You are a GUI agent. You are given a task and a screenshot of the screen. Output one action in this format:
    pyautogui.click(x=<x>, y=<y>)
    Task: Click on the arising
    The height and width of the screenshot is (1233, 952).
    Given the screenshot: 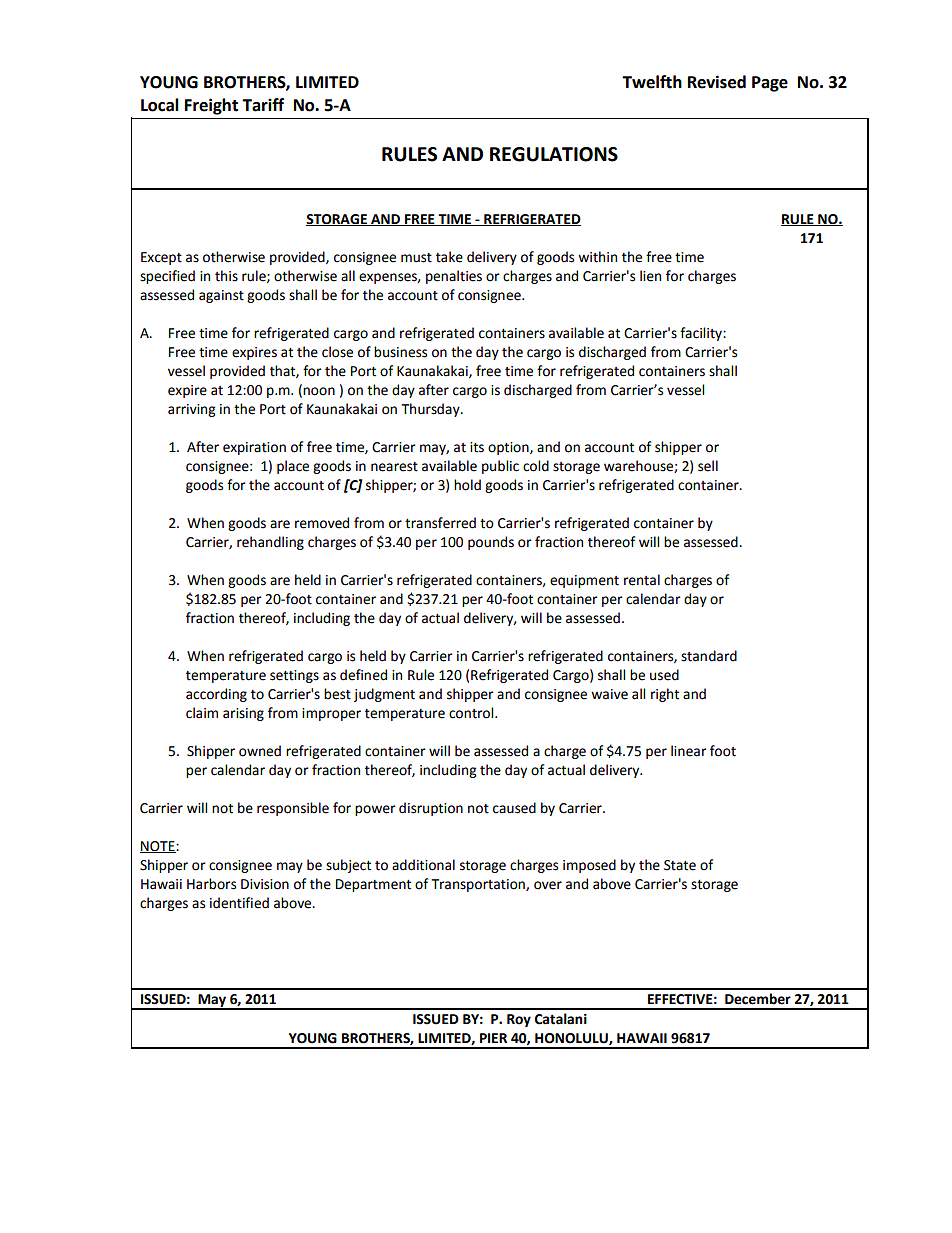 What is the action you would take?
    pyautogui.click(x=243, y=714)
